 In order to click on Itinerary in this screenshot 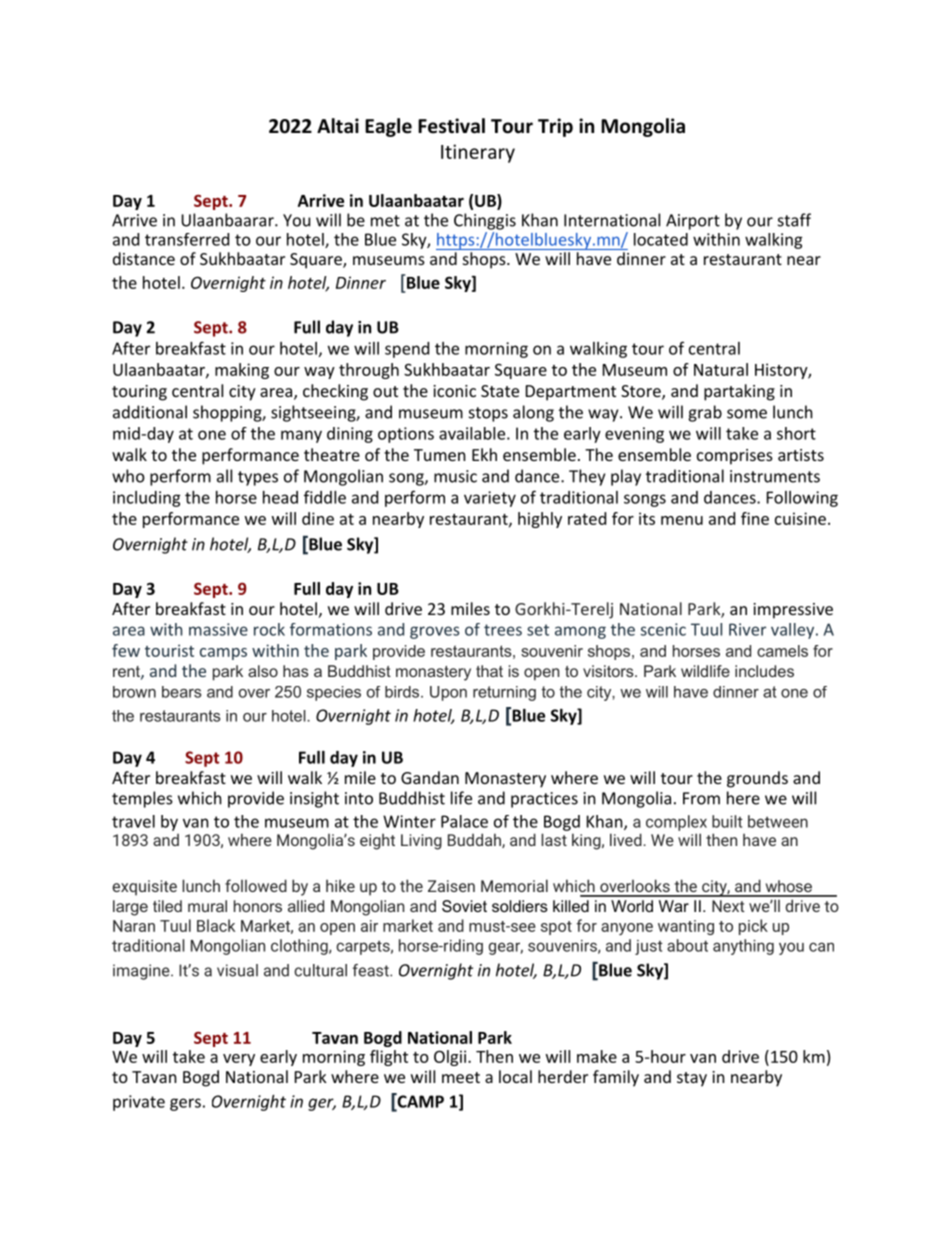, I will do `click(478, 153)`.
